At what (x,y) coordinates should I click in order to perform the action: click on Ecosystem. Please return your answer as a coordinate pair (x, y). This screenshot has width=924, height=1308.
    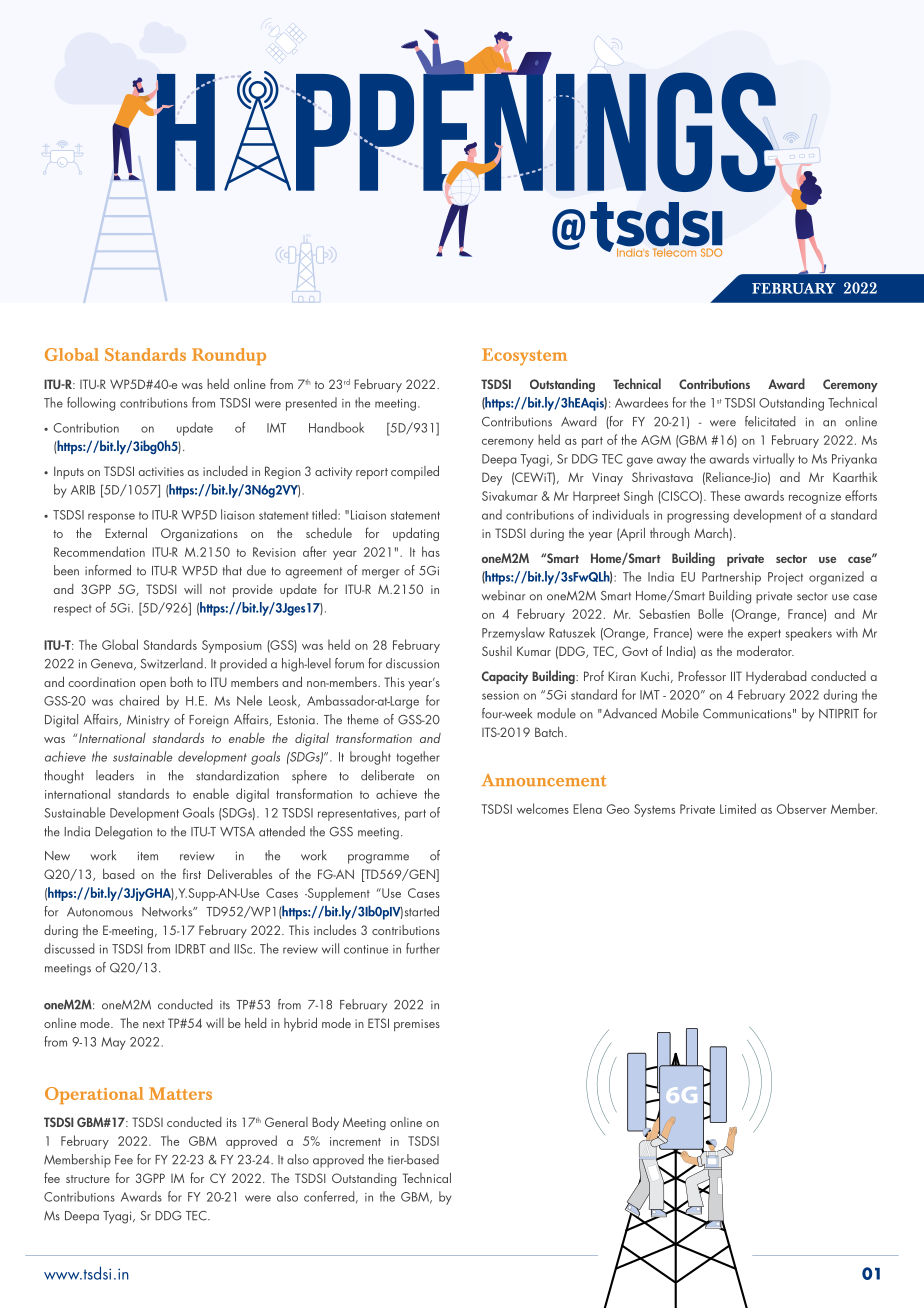
    Looking at the image, I should click on (524, 357).
